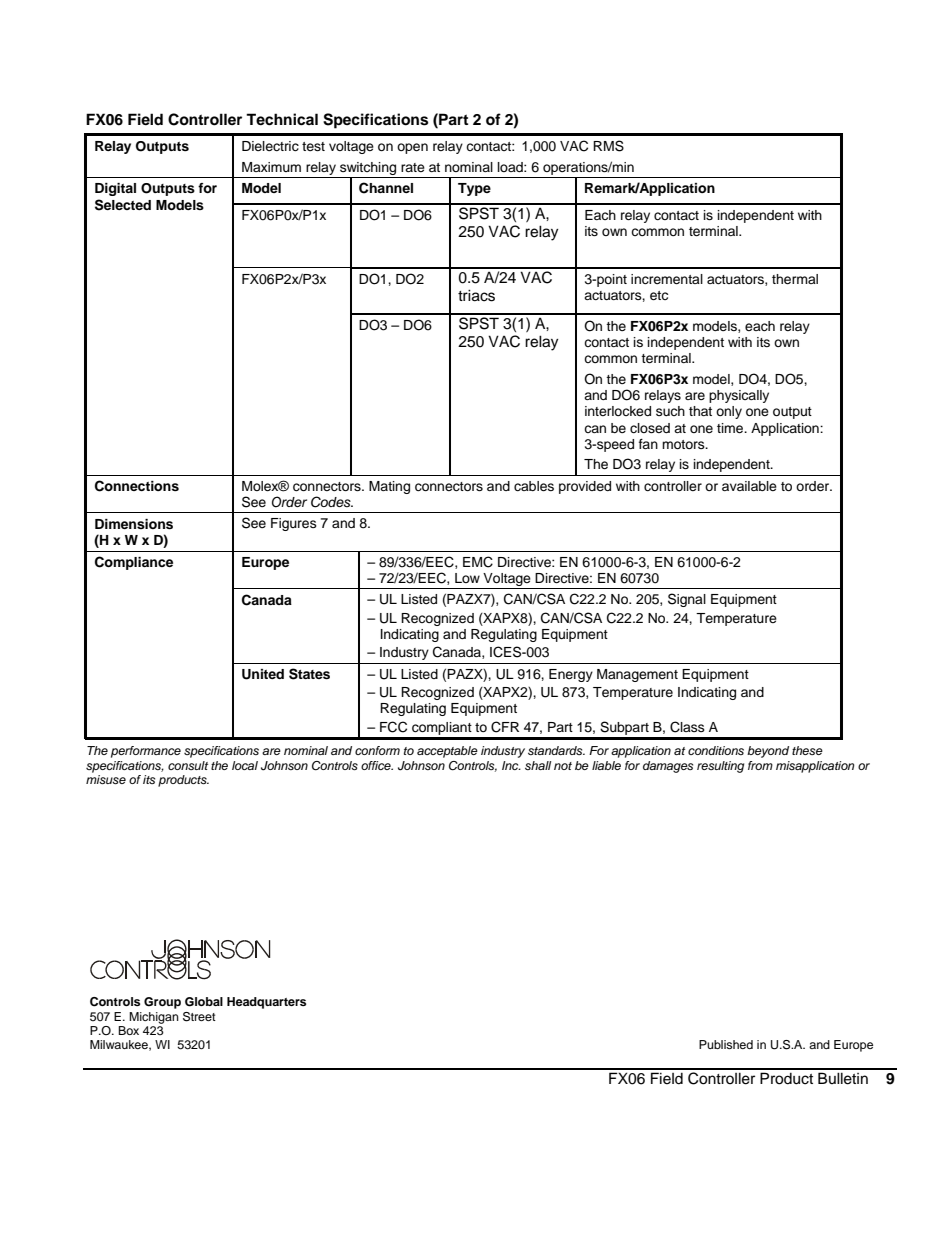  Describe the element at coordinates (199, 1017) in the image. I see `Street` at that location.
